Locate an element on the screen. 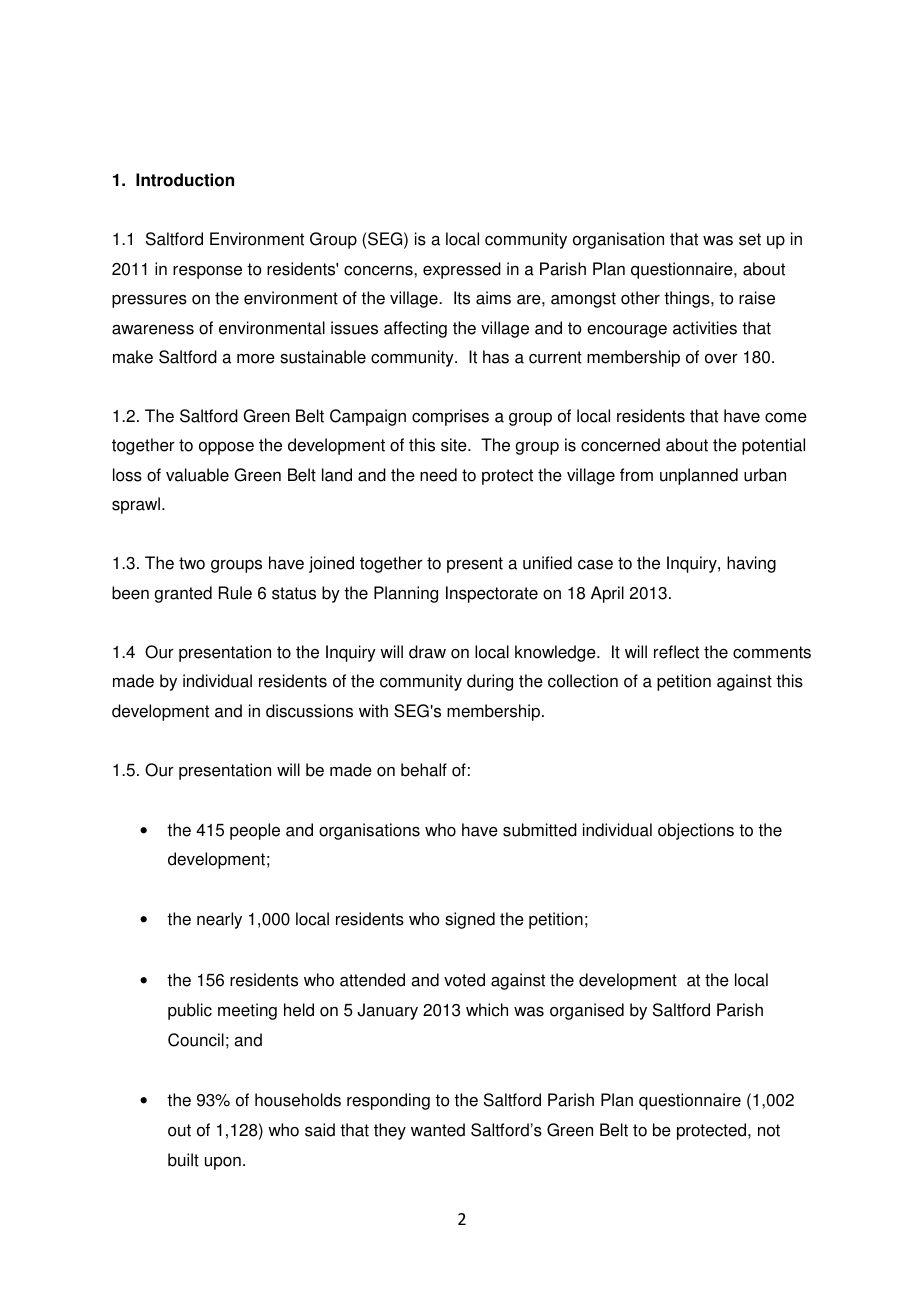 The width and height of the screenshot is (924, 1308). wanted is located at coordinates (438, 1130).
